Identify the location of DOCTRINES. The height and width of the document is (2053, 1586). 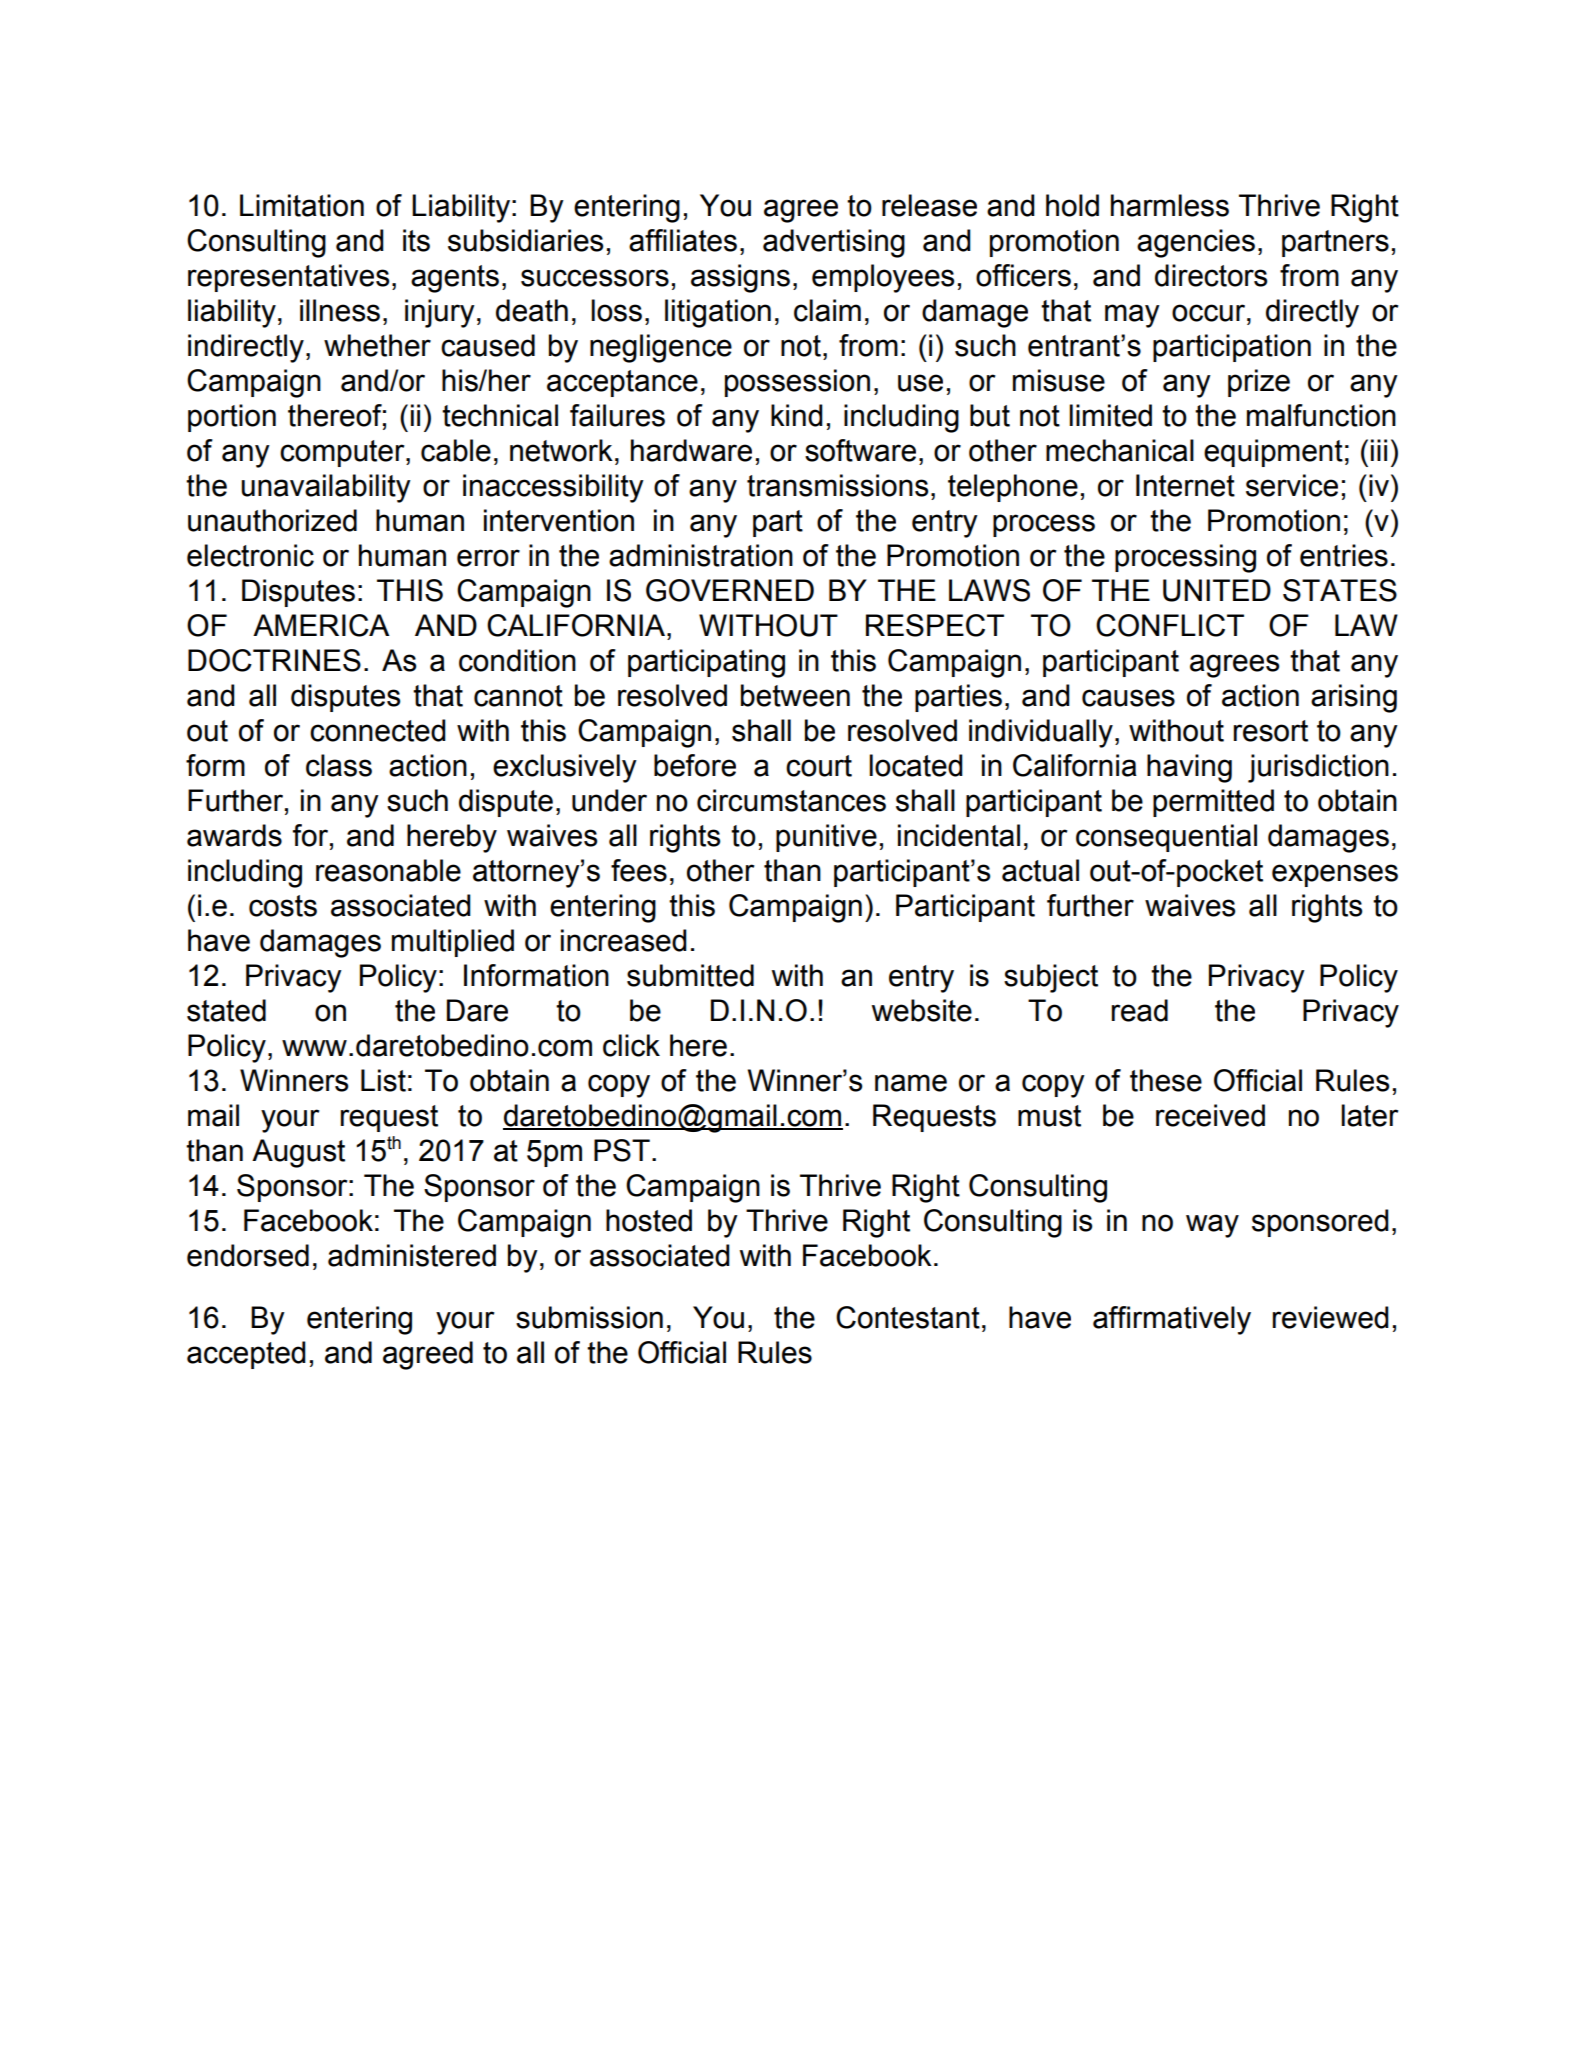
(274, 660).
